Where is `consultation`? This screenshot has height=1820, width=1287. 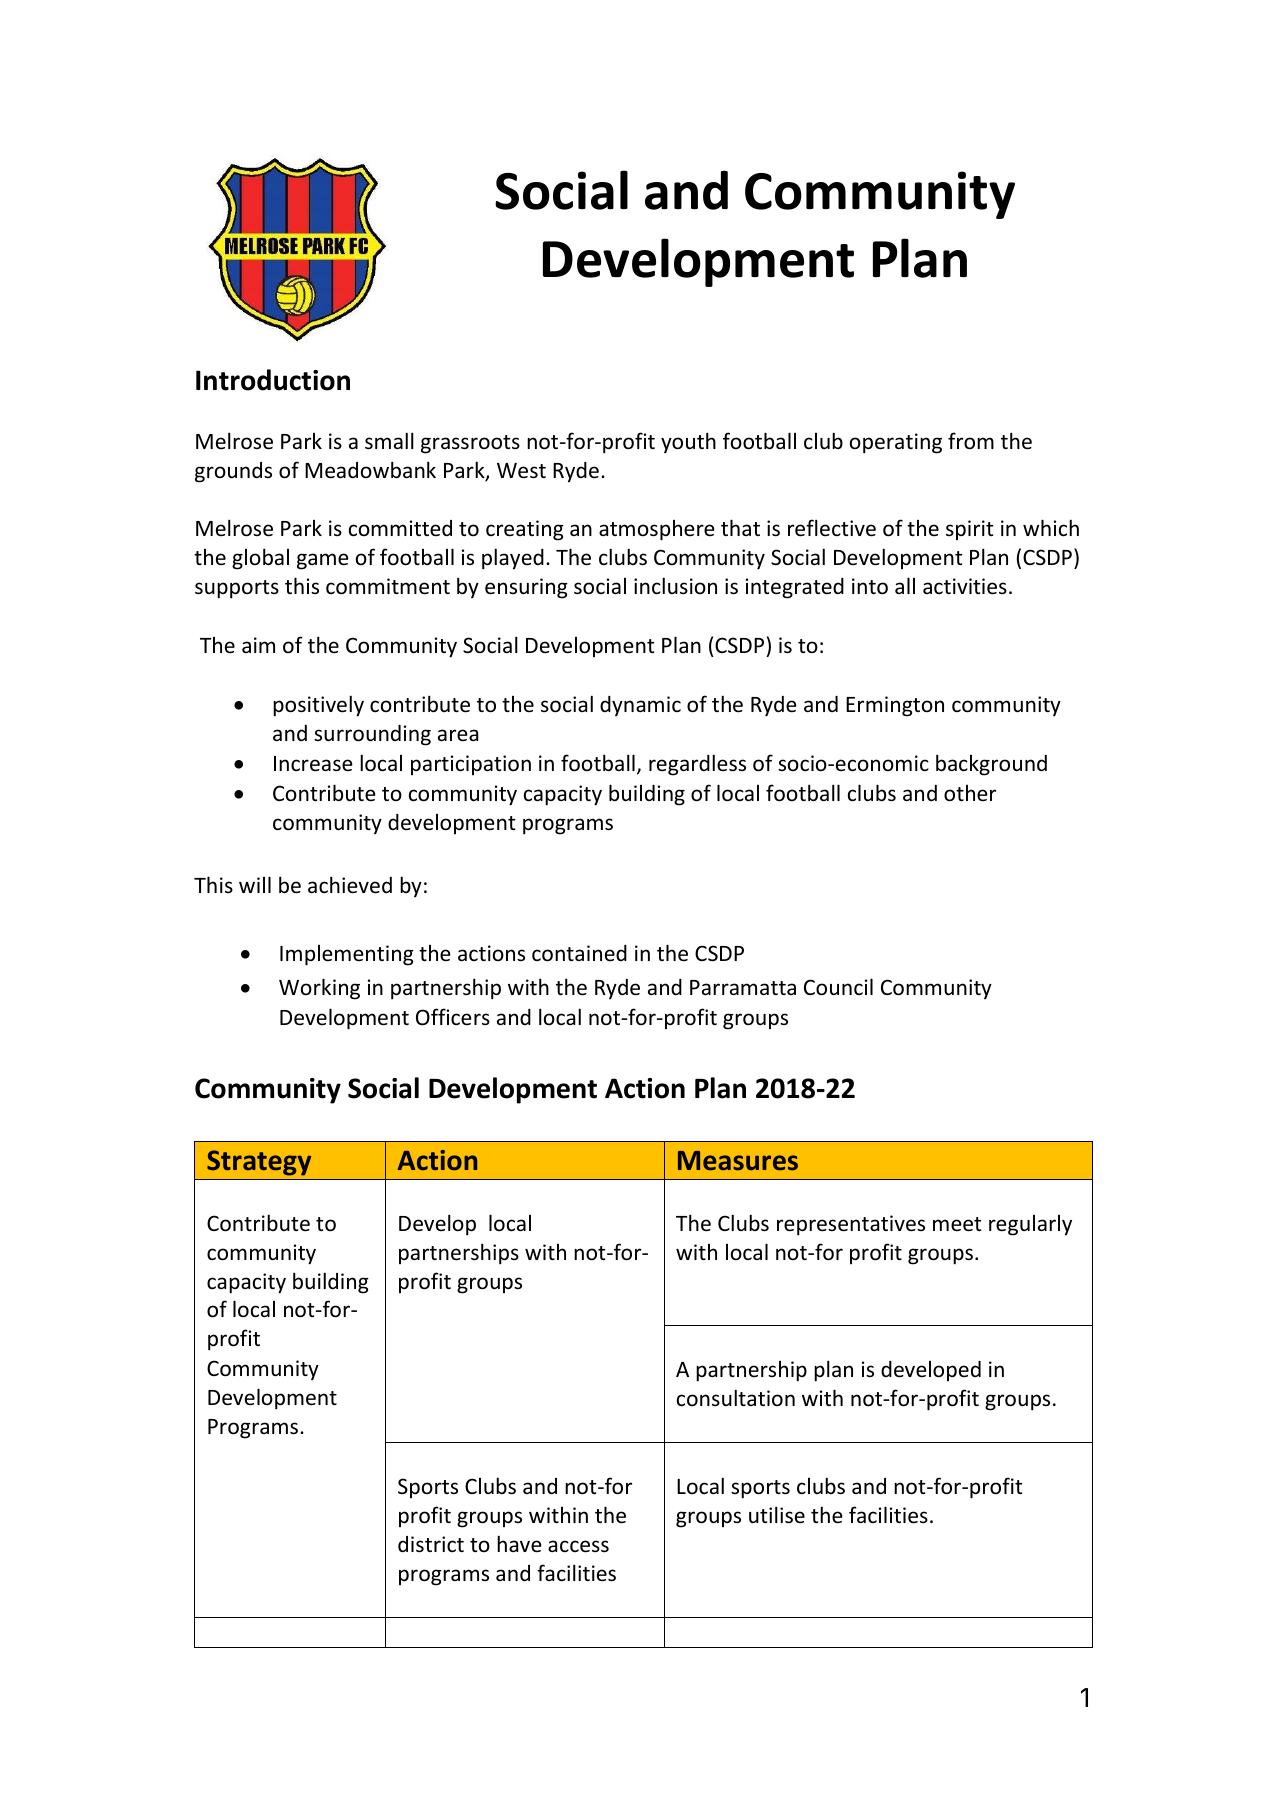 consultation is located at coordinates (736, 1398).
